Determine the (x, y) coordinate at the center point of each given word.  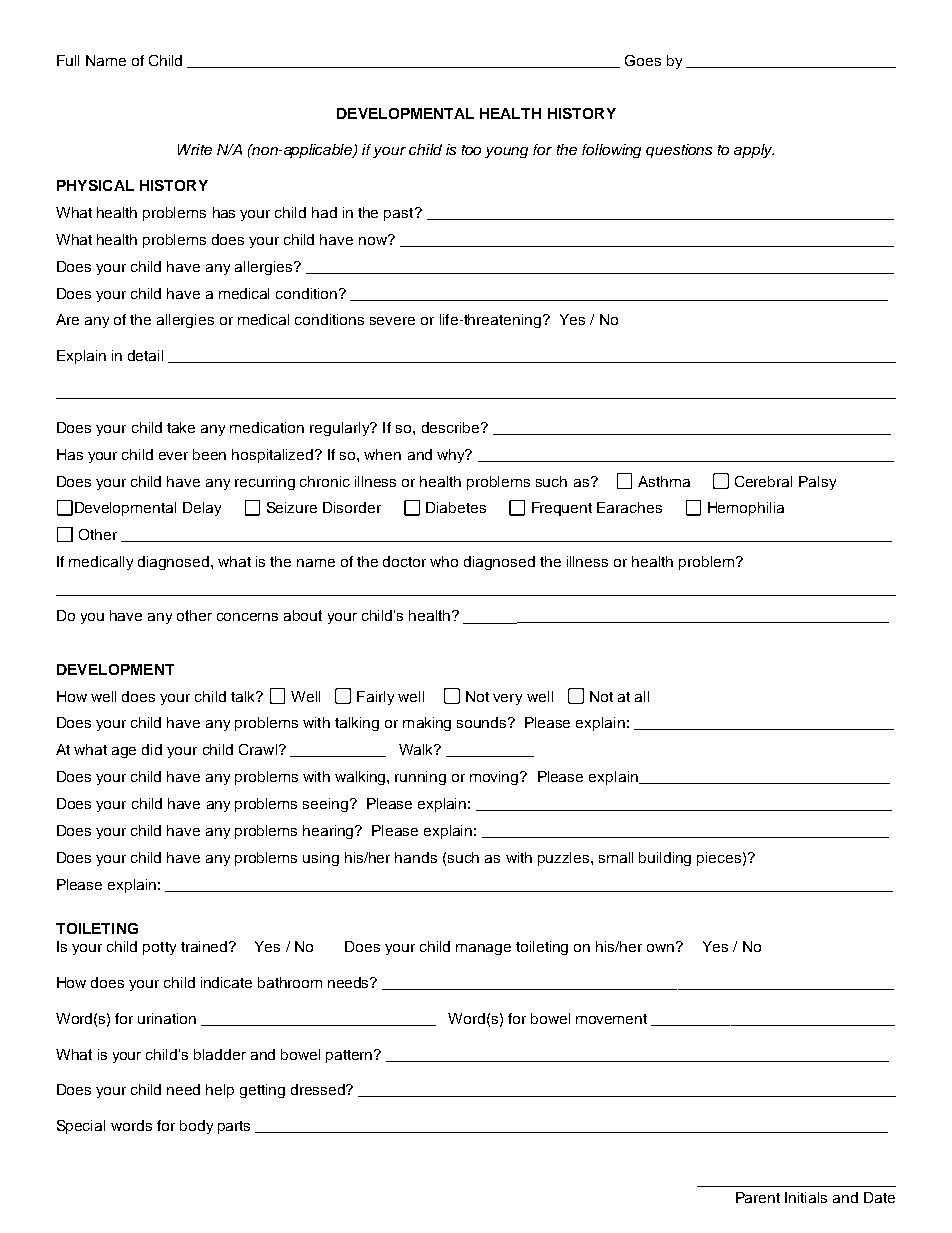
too (471, 150)
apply (754, 151)
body (196, 1127)
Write (195, 149)
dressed (319, 1089)
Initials (806, 1197)
